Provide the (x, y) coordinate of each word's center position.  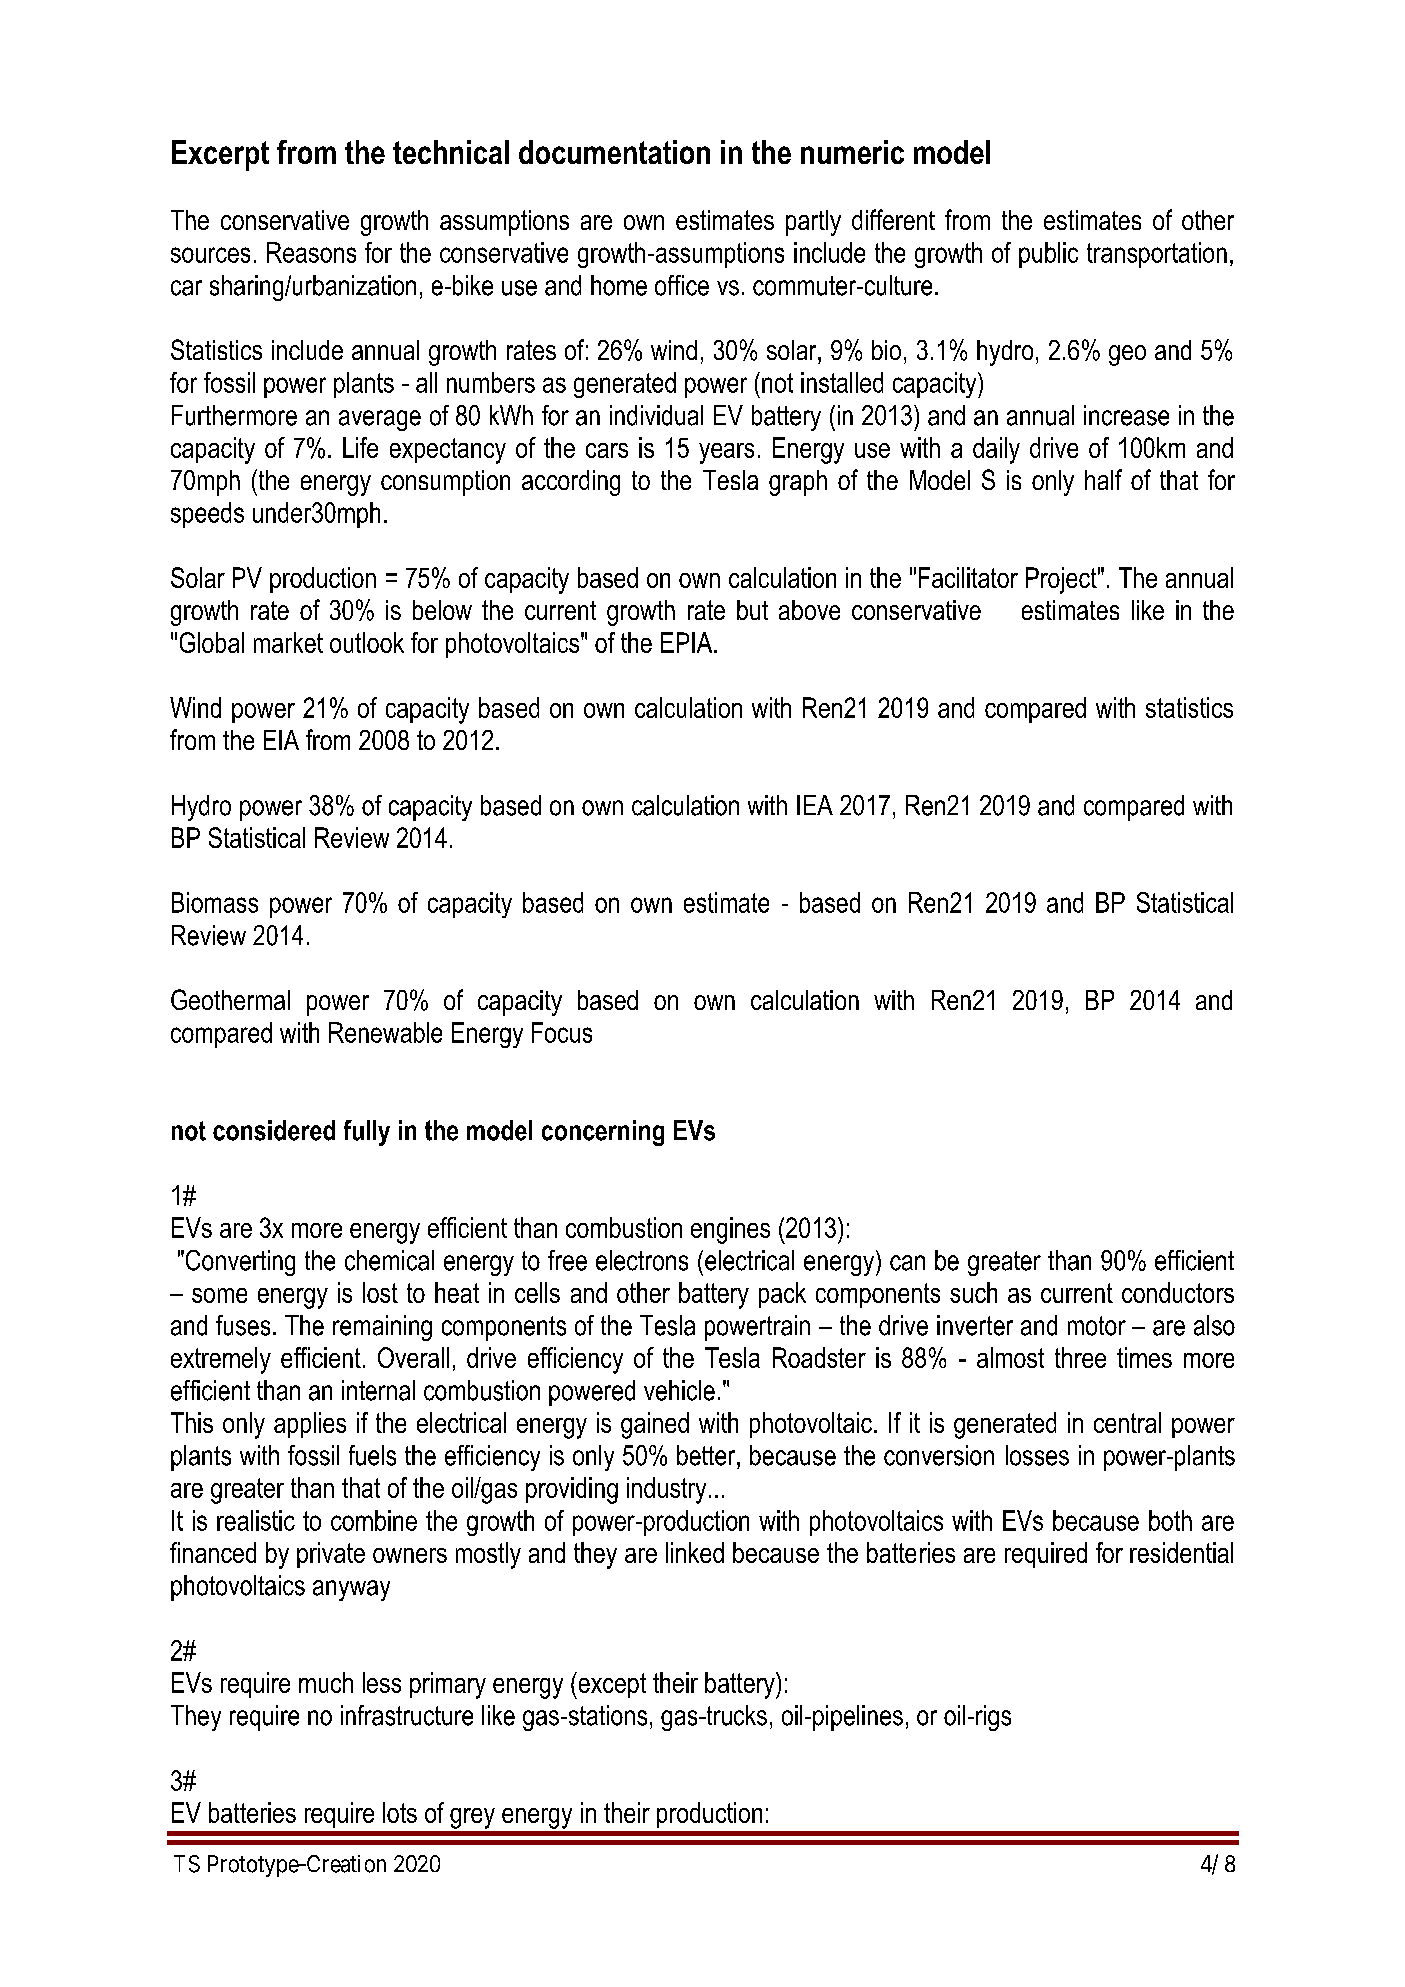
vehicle (679, 1390)
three (1080, 1357)
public (1048, 255)
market (288, 642)
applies (310, 1425)
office (682, 285)
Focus (562, 1032)
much (326, 1682)
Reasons (311, 252)
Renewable (385, 1032)
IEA (815, 805)
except (611, 1685)
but (752, 610)
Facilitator (968, 577)
